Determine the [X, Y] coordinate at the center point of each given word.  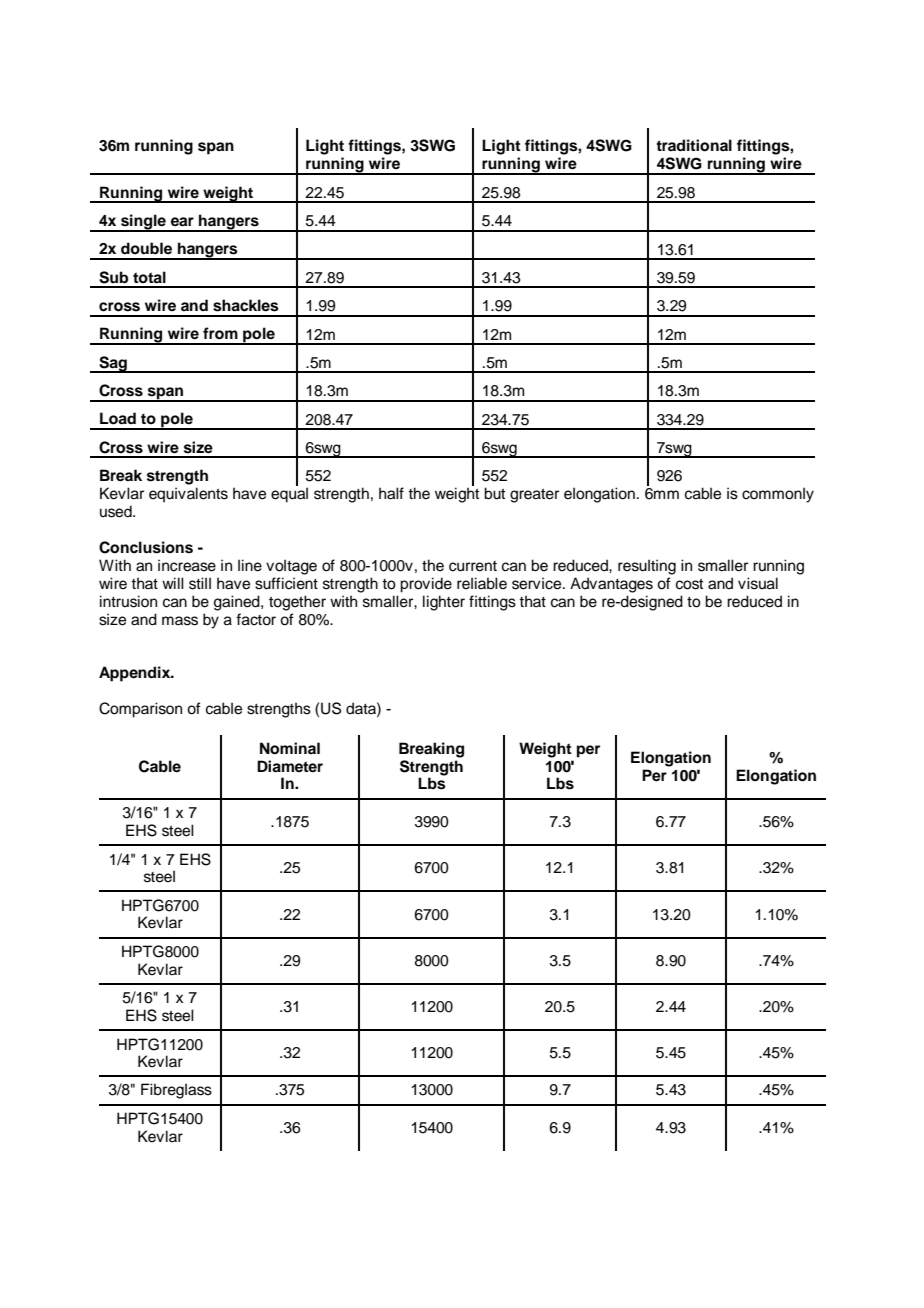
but [494, 493]
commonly [778, 495]
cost [689, 584]
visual [758, 583]
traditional [694, 145]
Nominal [290, 748]
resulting [647, 567]
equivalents [188, 494]
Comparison [140, 710]
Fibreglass [176, 1091]
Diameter [290, 766]
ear [182, 221]
